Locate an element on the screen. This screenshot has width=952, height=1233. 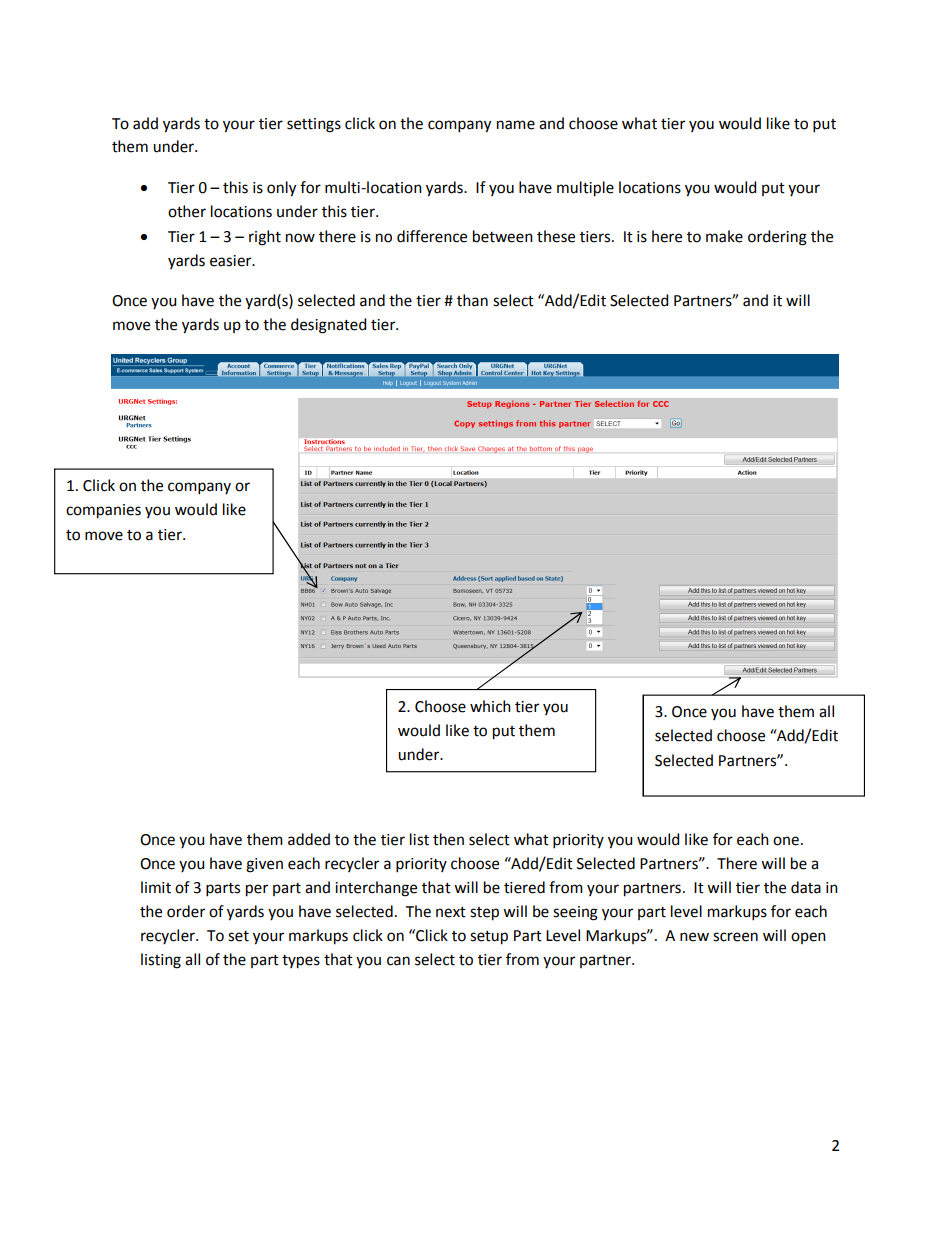
data is located at coordinates (806, 887).
